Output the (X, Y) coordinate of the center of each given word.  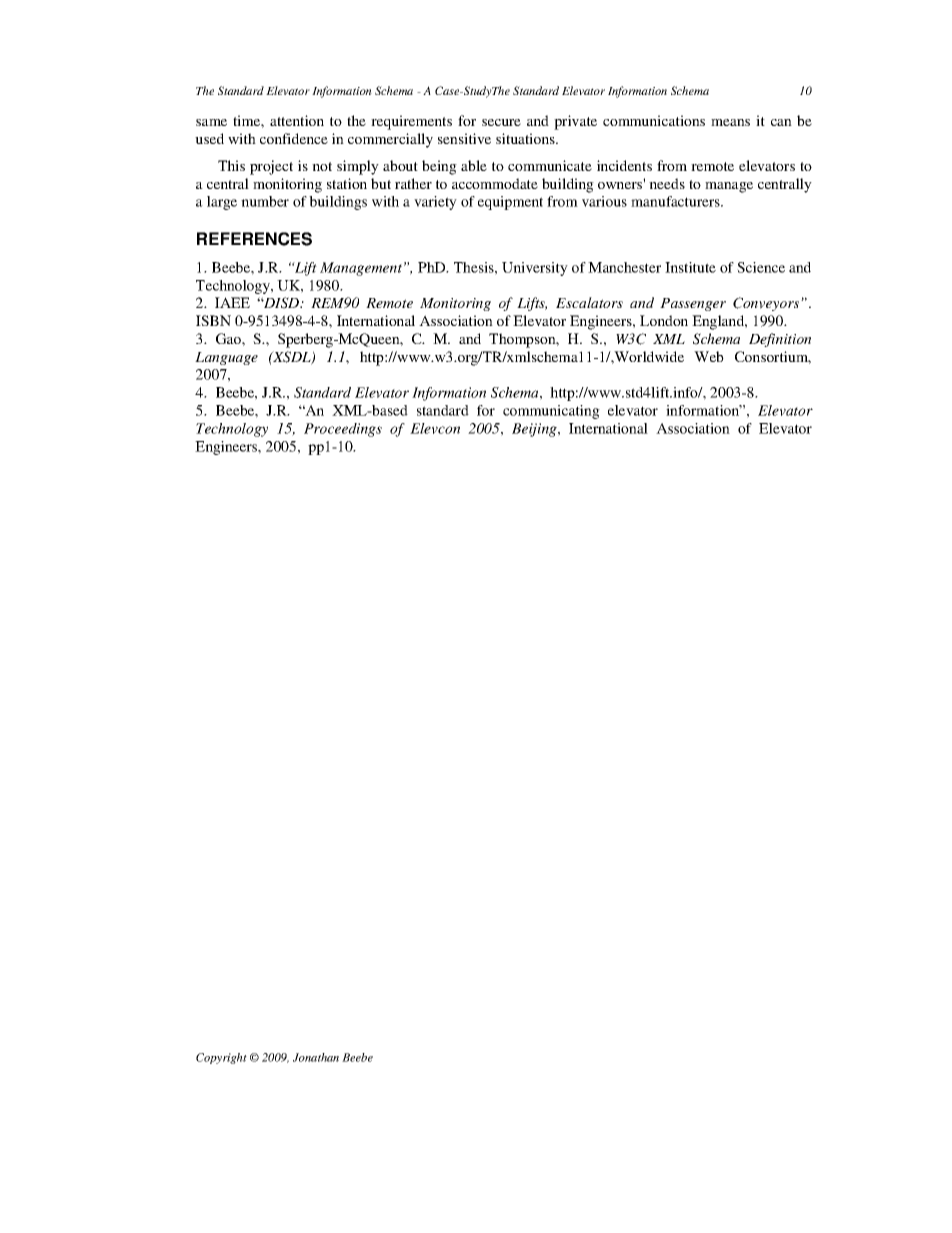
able (474, 165)
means (730, 122)
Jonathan (316, 1057)
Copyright (221, 1058)
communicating (551, 412)
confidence (294, 138)
